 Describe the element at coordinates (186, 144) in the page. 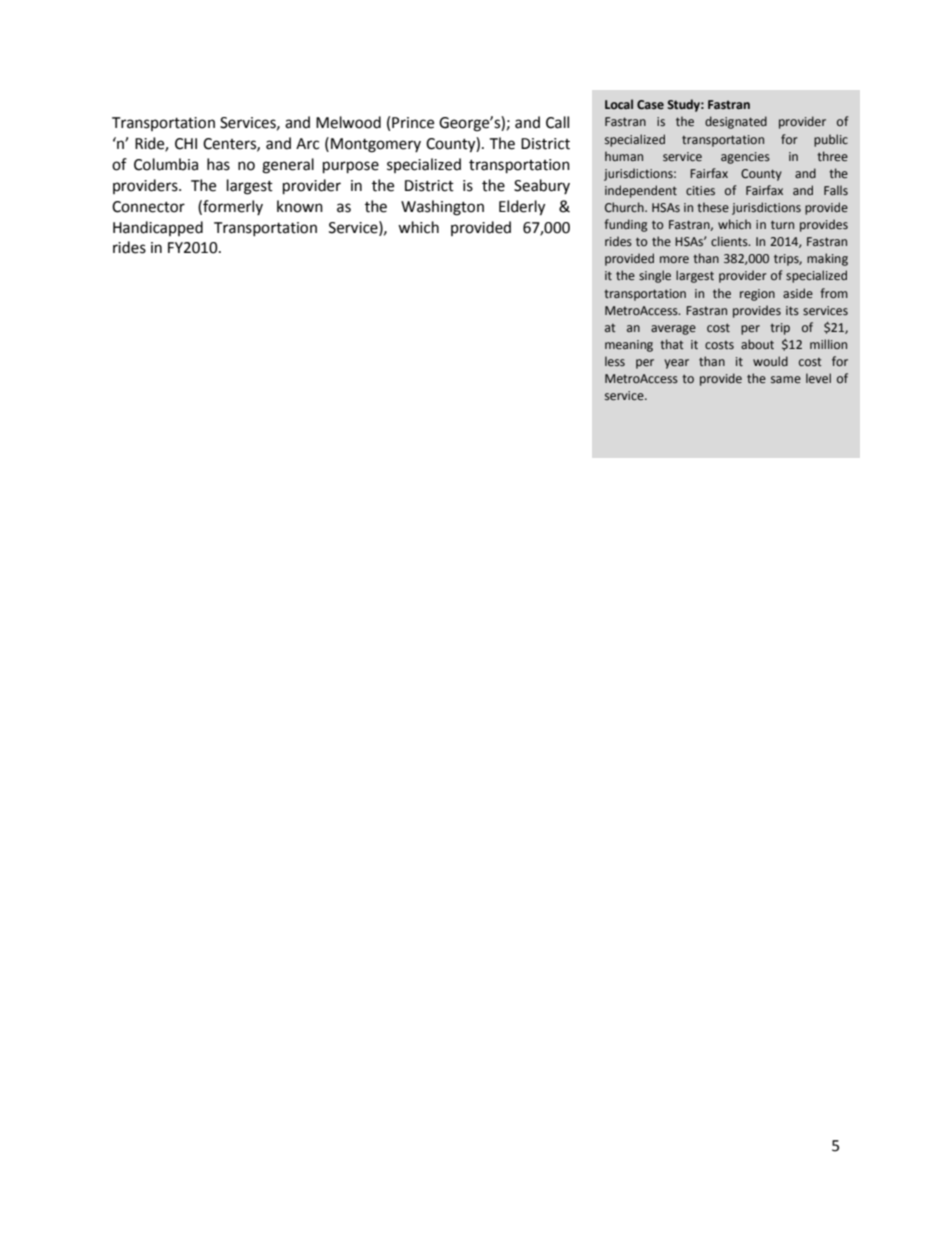

I see `CHI` at that location.
